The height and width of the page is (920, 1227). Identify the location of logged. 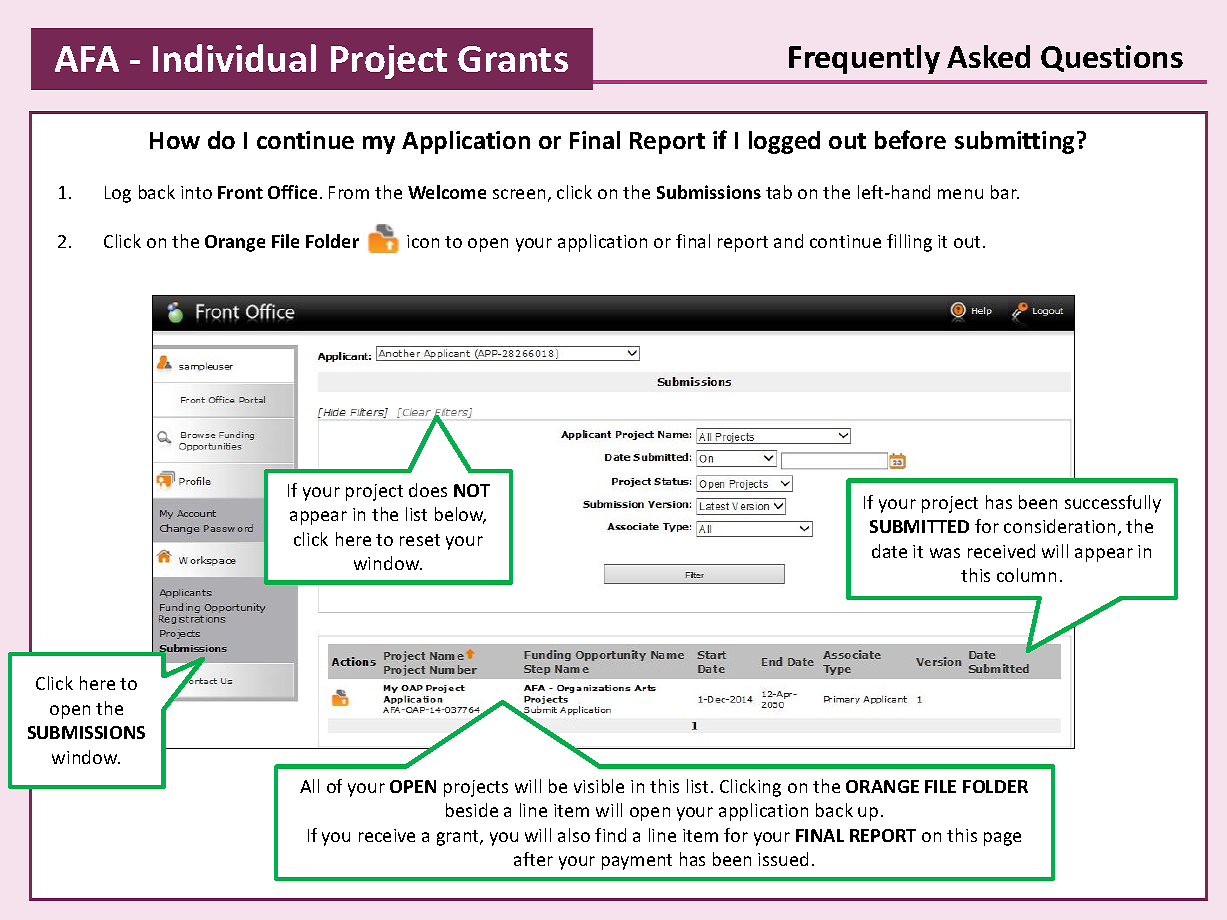
(784, 142).
